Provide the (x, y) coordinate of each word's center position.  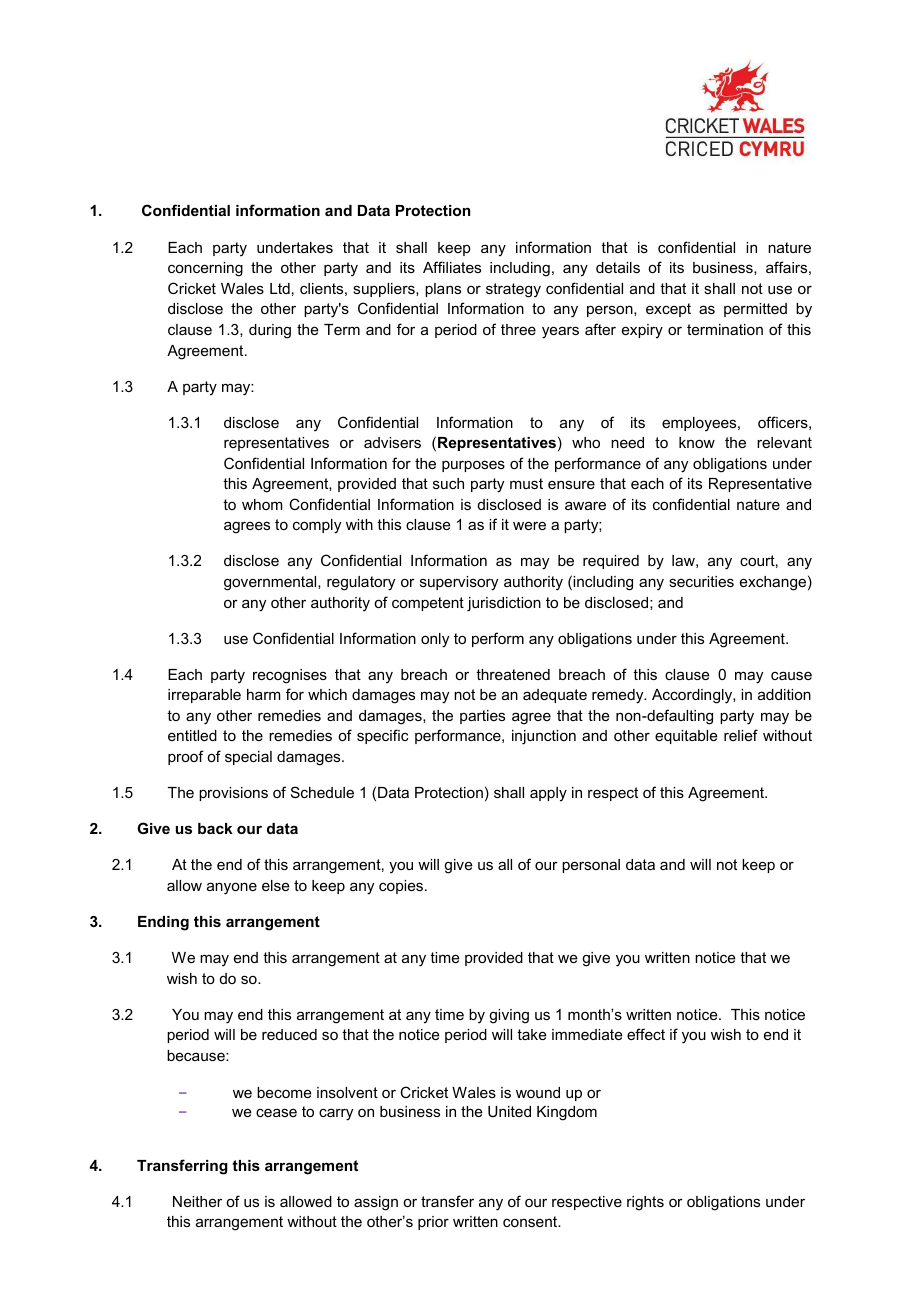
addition (784, 694)
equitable (686, 737)
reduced (289, 1034)
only (435, 640)
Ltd (280, 288)
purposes (473, 466)
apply (548, 794)
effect (646, 1034)
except (668, 310)
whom (262, 504)
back (215, 828)
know (697, 442)
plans (443, 290)
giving (509, 1016)
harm (263, 694)
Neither (197, 1201)
